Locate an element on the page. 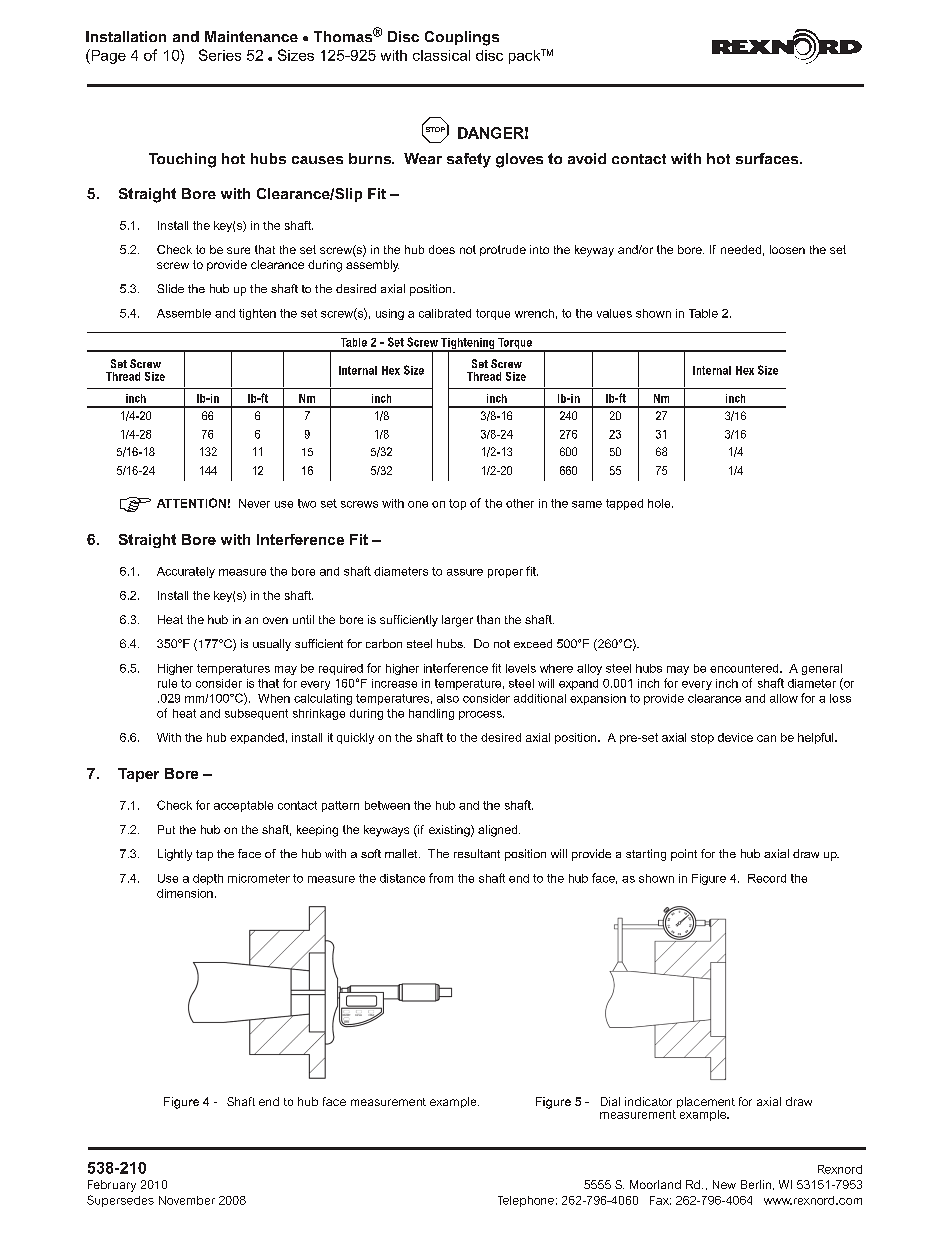 This document has width=952, height=1233. needed is located at coordinates (741, 249).
